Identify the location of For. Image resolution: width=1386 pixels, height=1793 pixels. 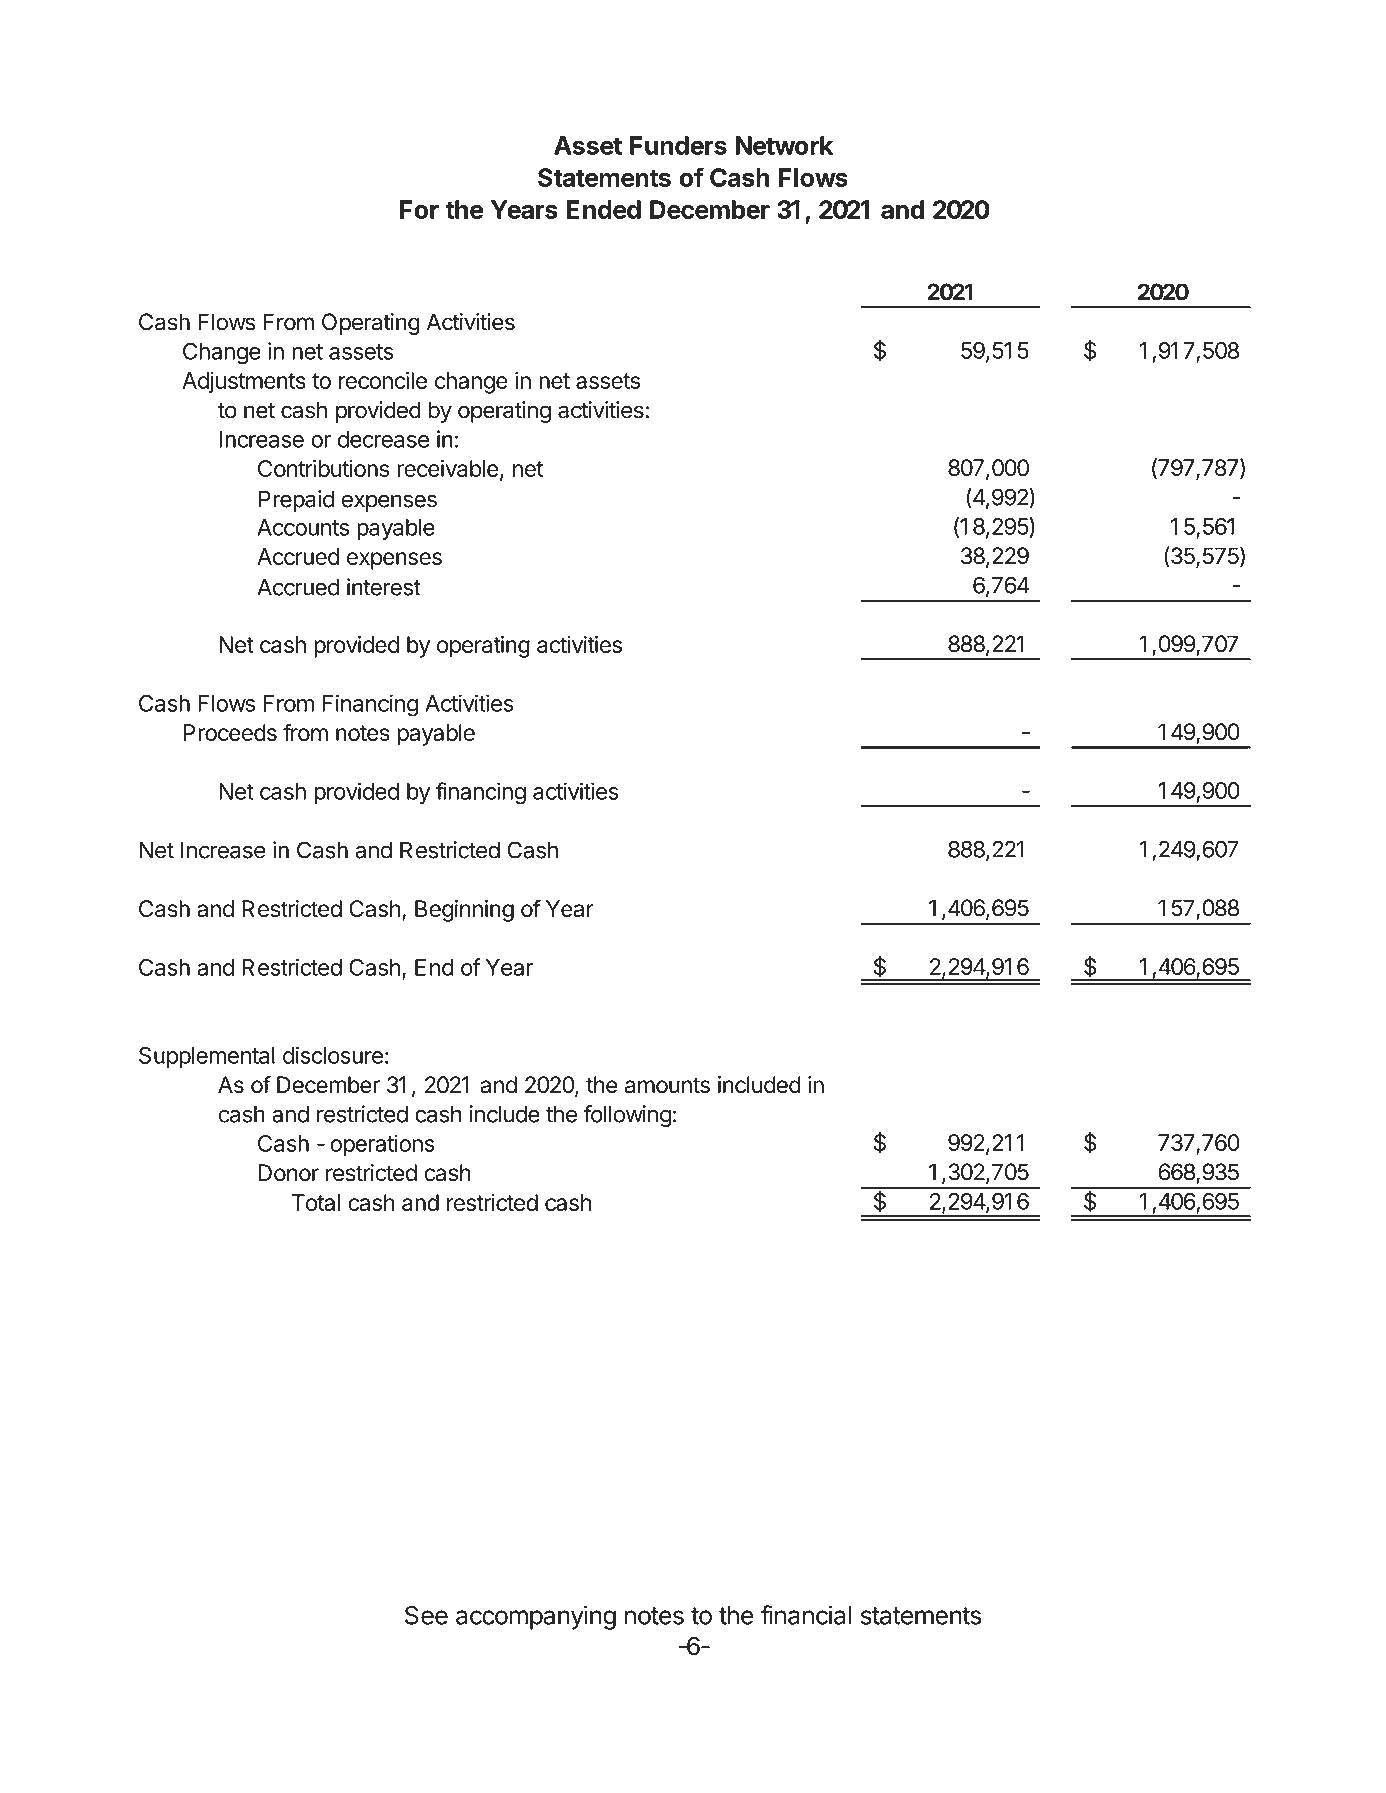
(419, 209).
